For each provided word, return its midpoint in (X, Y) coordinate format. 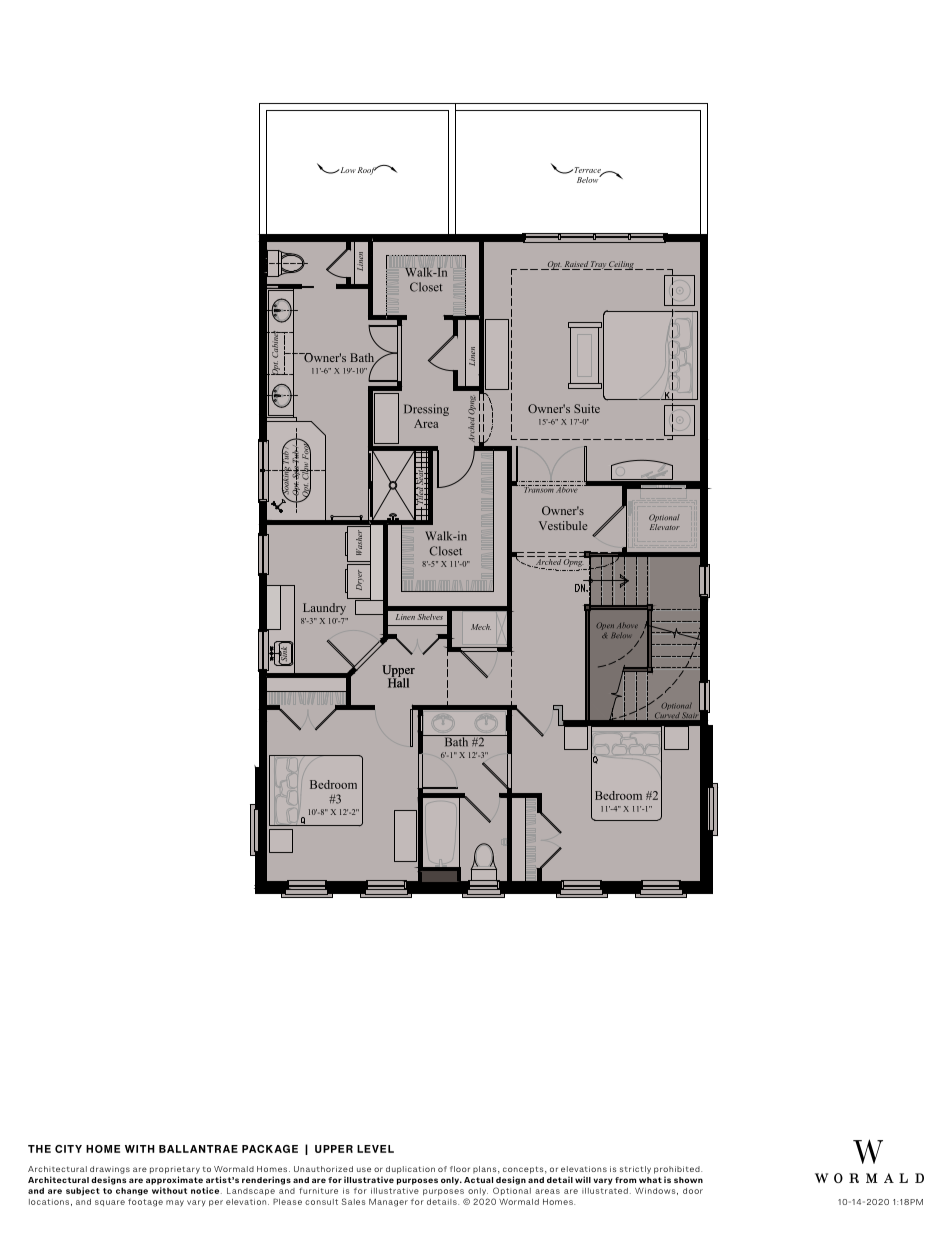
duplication (410, 1170)
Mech (481, 627)
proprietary (175, 1170)
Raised (576, 265)
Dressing (426, 410)
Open (605, 626)
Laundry (324, 609)
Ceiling (622, 265)
